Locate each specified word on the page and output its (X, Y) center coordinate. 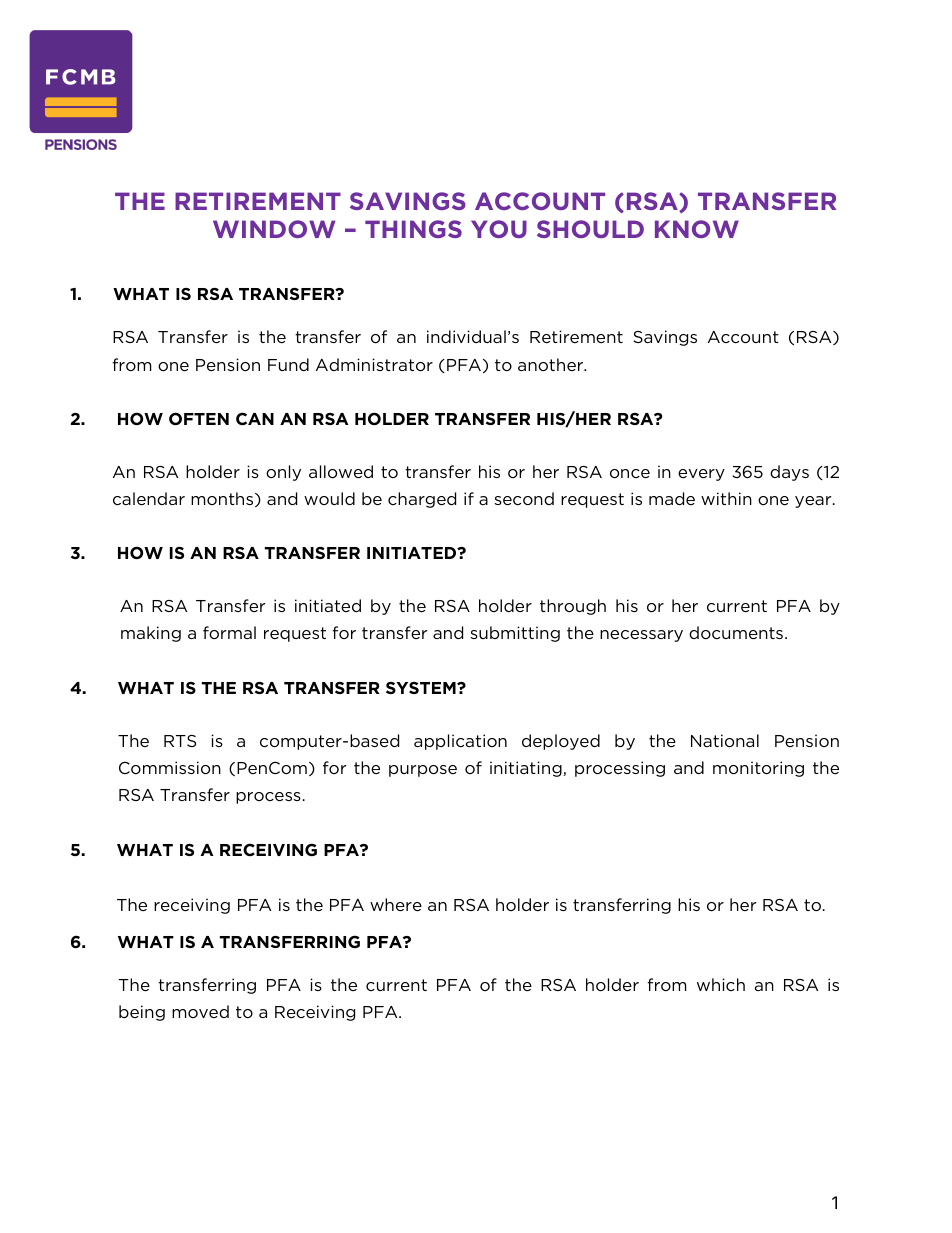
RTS (180, 741)
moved (200, 1011)
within (726, 498)
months (223, 499)
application (460, 742)
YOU (499, 229)
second (524, 498)
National (725, 740)
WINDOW (274, 229)
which (721, 984)
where (396, 904)
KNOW (697, 229)
